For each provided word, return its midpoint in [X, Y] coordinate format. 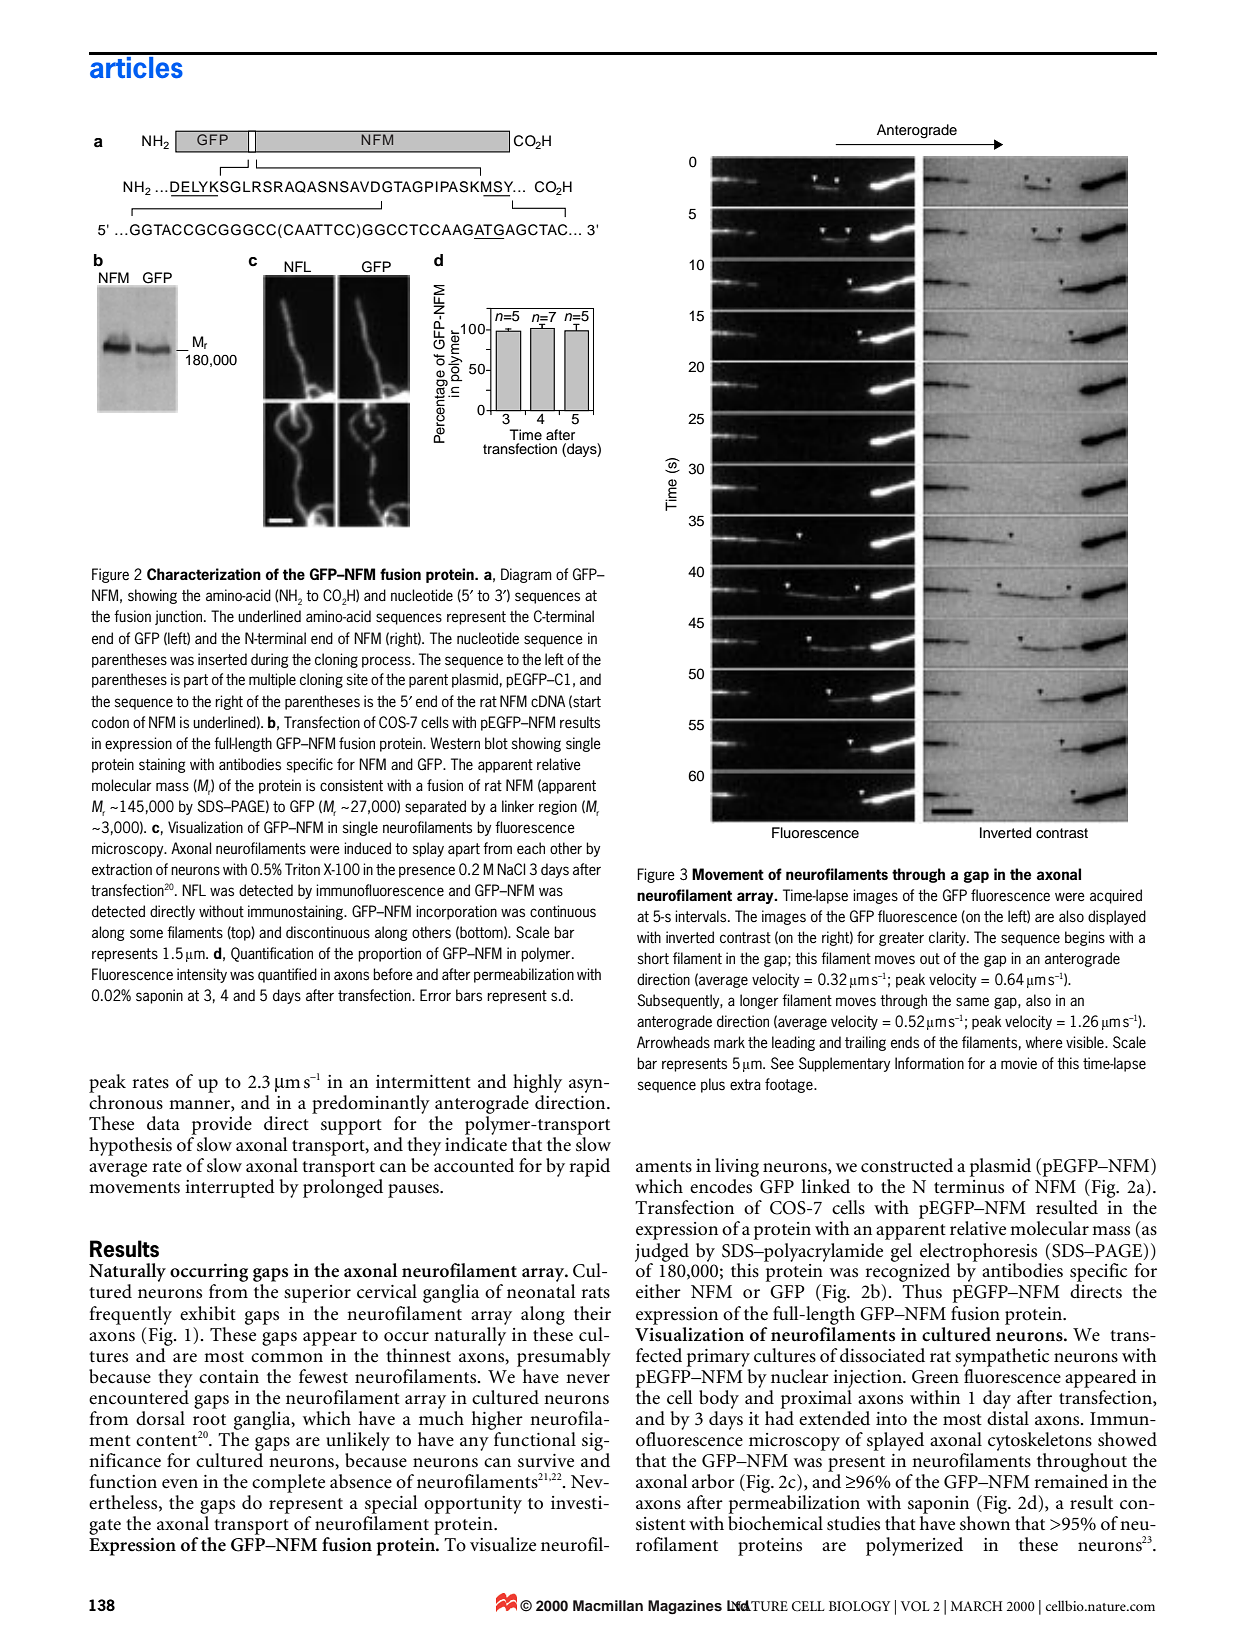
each [531, 848]
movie [1019, 1063]
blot [496, 743]
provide [222, 1125]
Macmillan [608, 1605]
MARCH [976, 1606]
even [180, 1484]
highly [537, 1083]
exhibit [208, 1313]
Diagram [526, 575]
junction [180, 617]
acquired [1116, 896]
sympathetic [1002, 1357]
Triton [302, 869]
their [592, 1313]
